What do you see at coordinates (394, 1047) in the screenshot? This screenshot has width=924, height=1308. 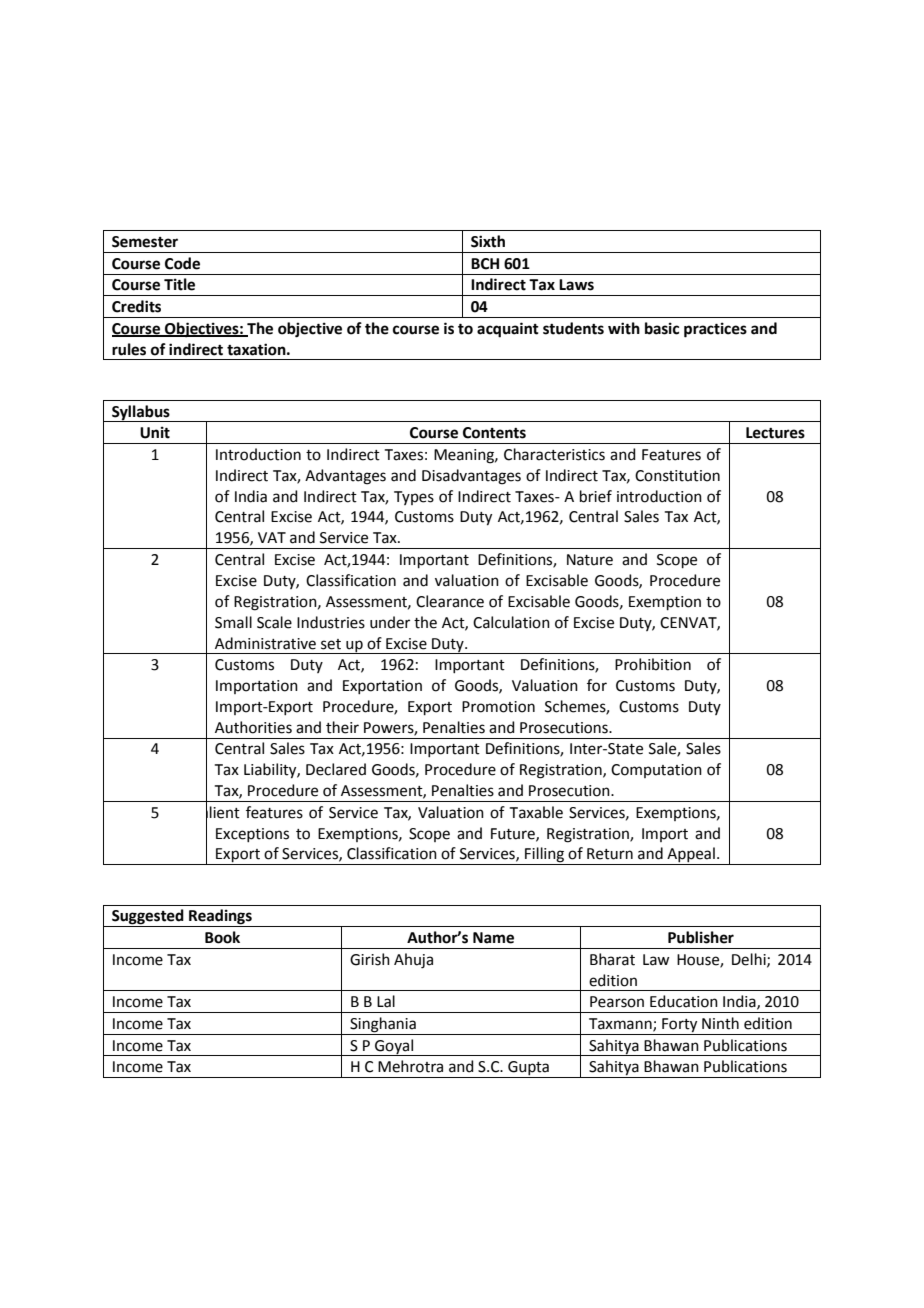 I see `Goyal` at bounding box center [394, 1047].
